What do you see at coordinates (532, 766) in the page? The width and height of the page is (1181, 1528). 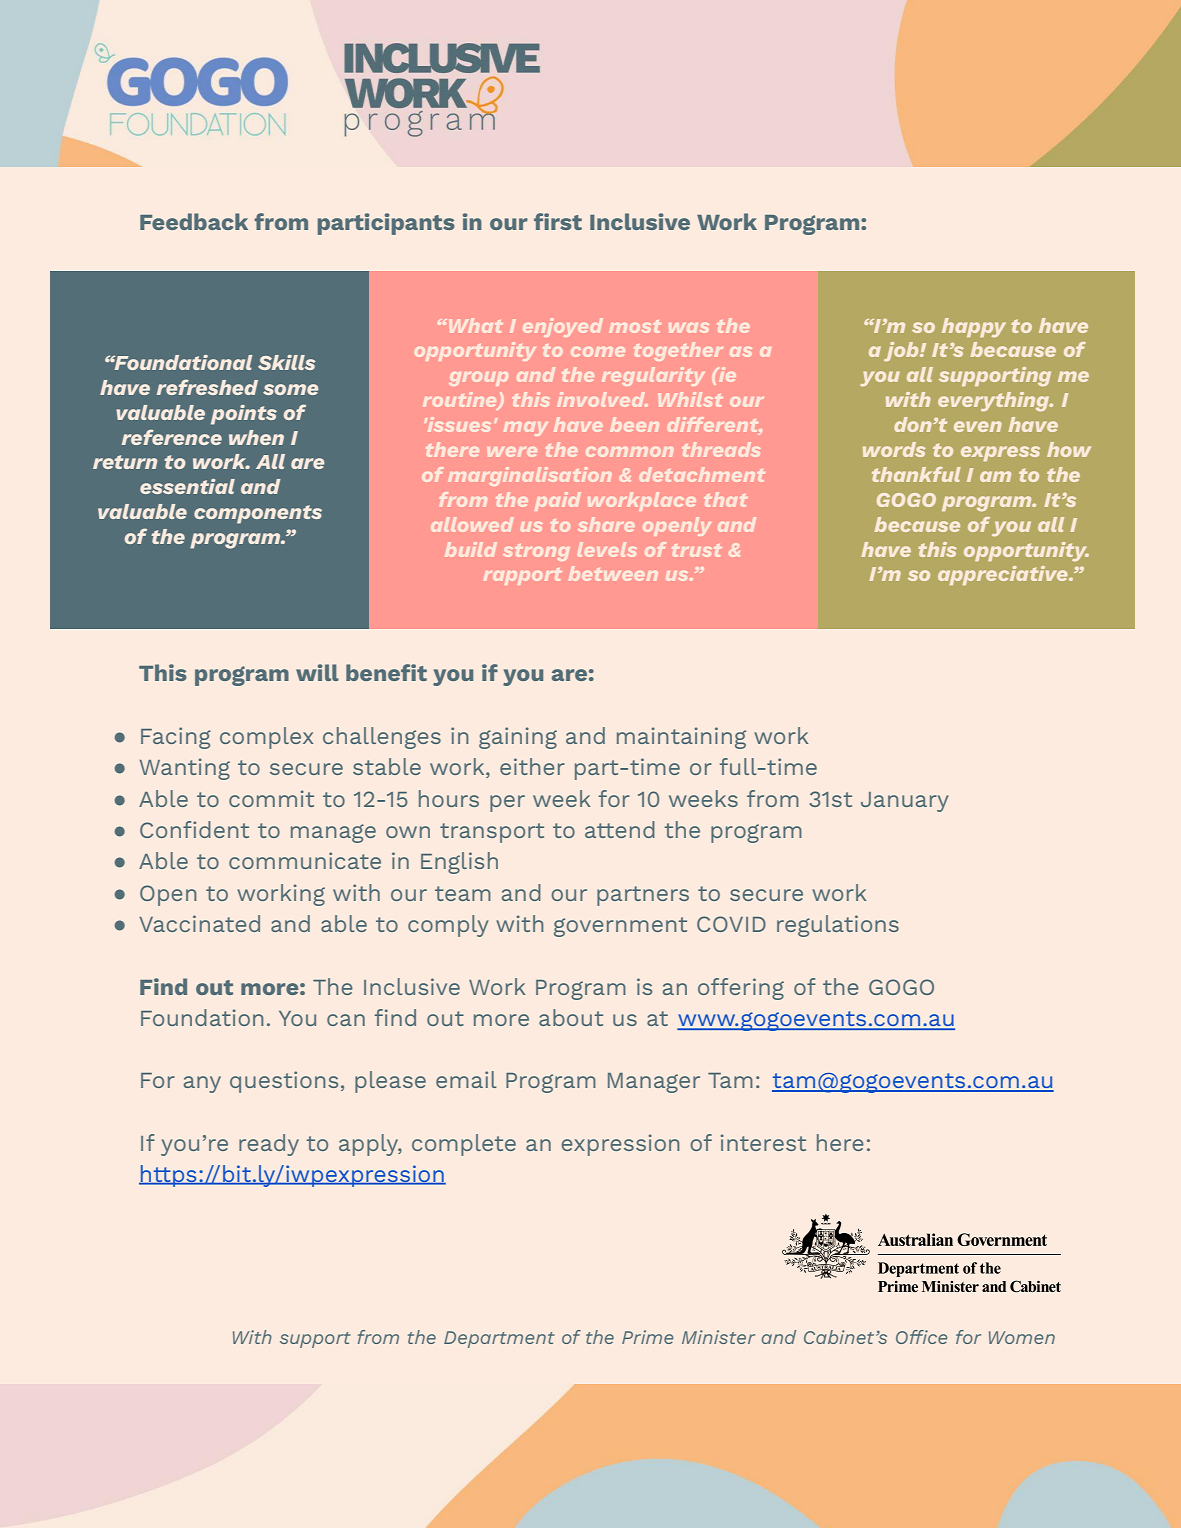 I see `either` at bounding box center [532, 766].
